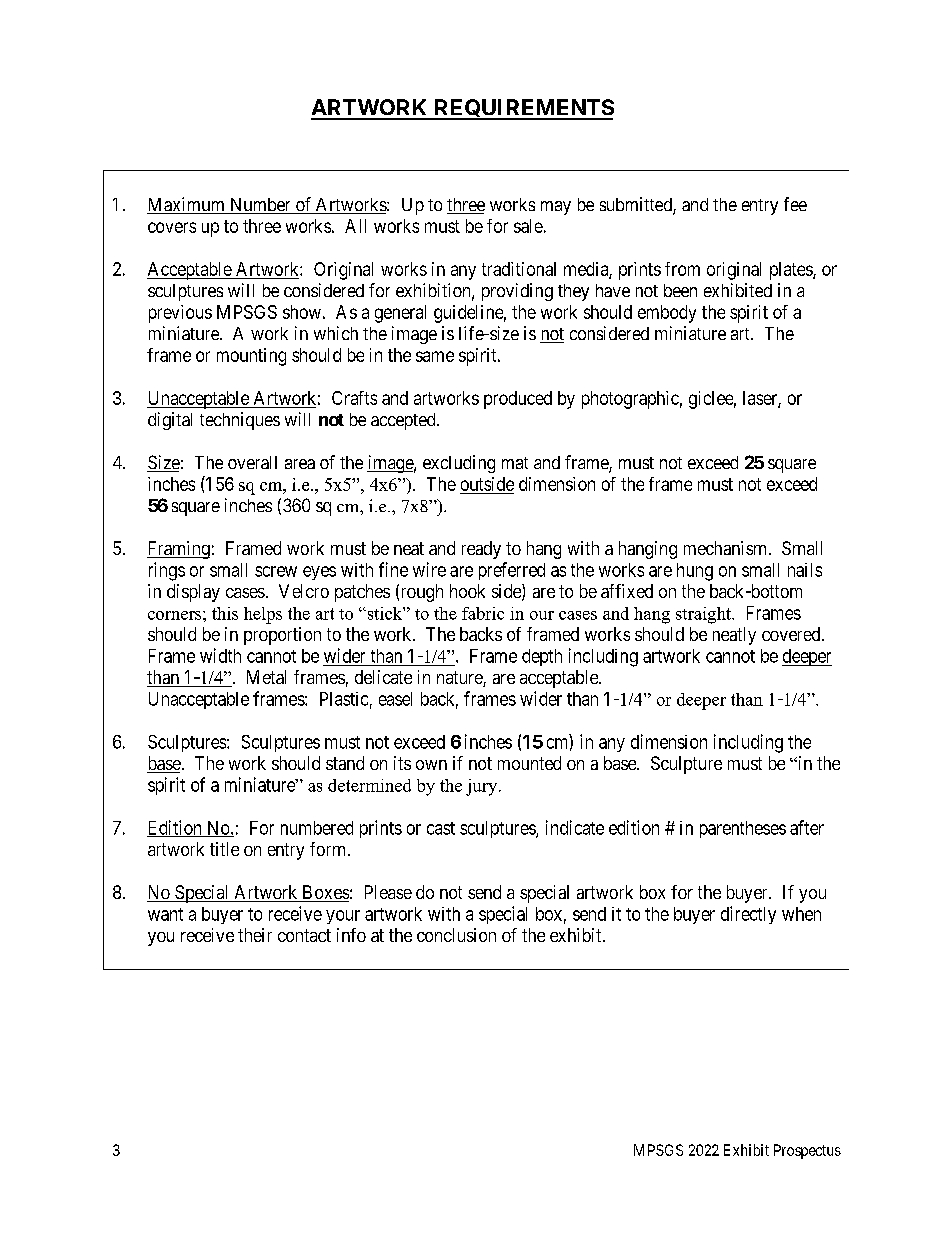 Image resolution: width=952 pixels, height=1233 pixels. I want to click on mechanism, so click(727, 548).
